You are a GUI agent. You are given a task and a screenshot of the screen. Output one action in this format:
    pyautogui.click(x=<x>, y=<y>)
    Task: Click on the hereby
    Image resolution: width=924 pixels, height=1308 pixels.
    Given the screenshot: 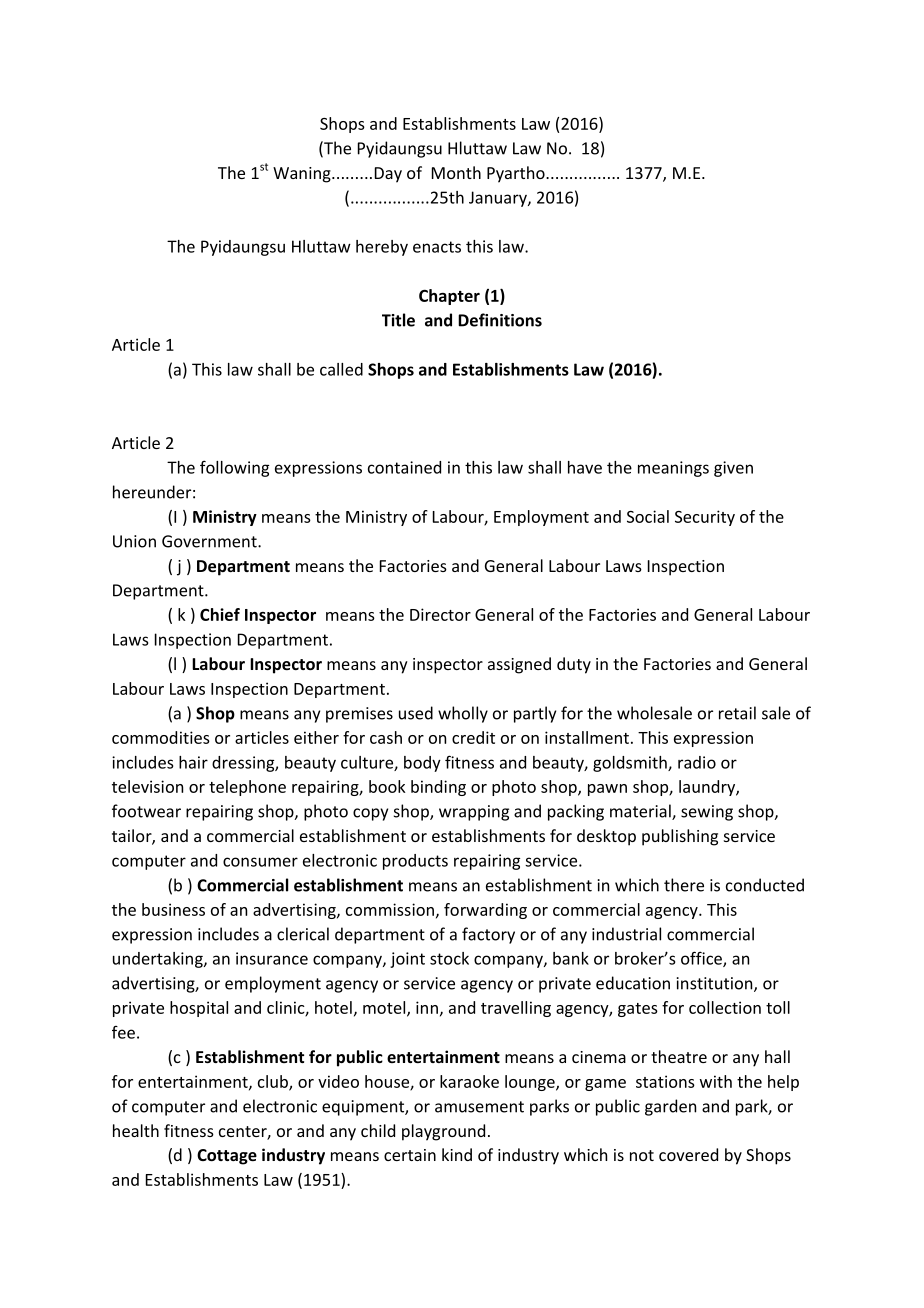 What is the action you would take?
    pyautogui.click(x=382, y=248)
